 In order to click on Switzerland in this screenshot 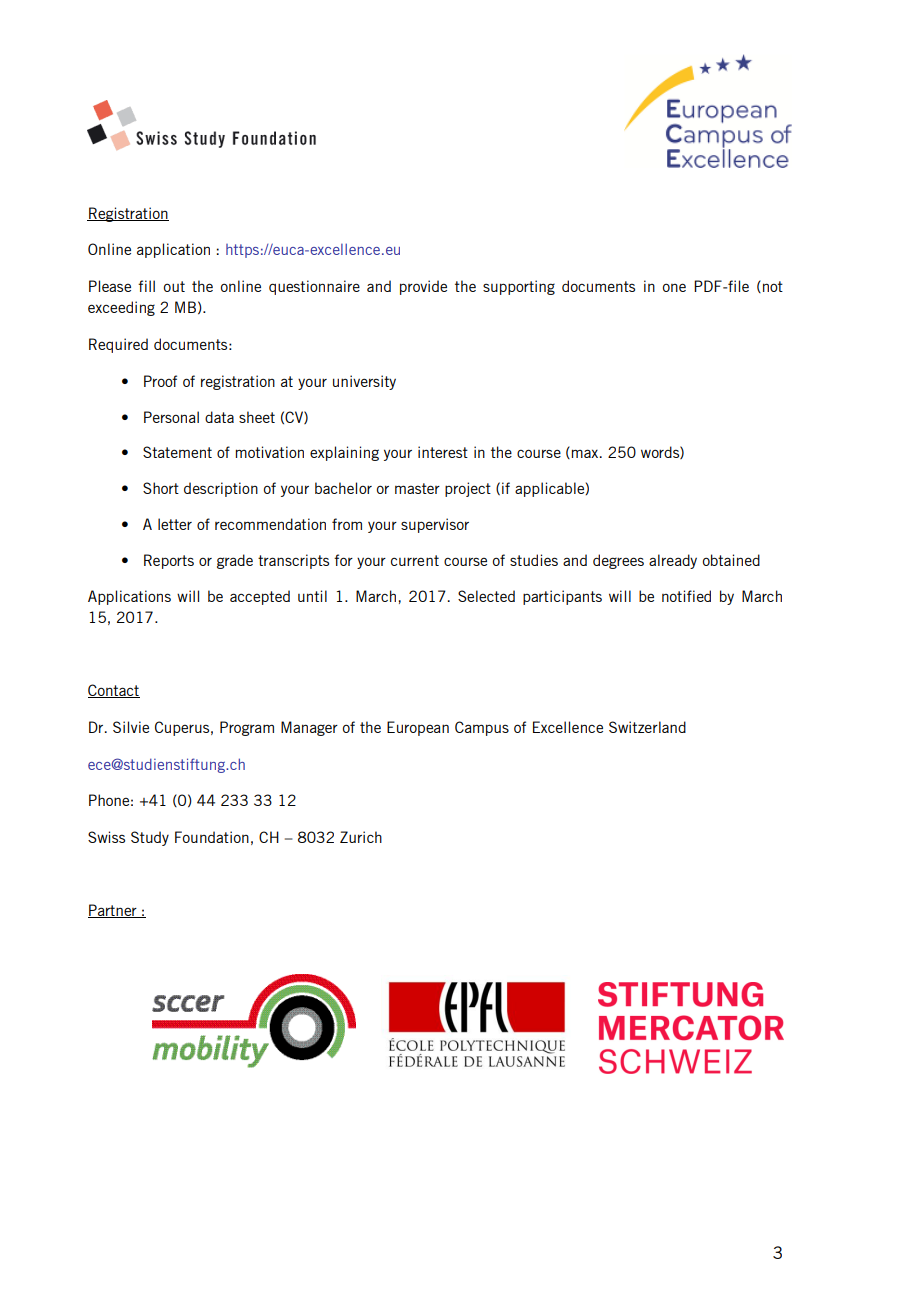, I will do `click(647, 727)`.
